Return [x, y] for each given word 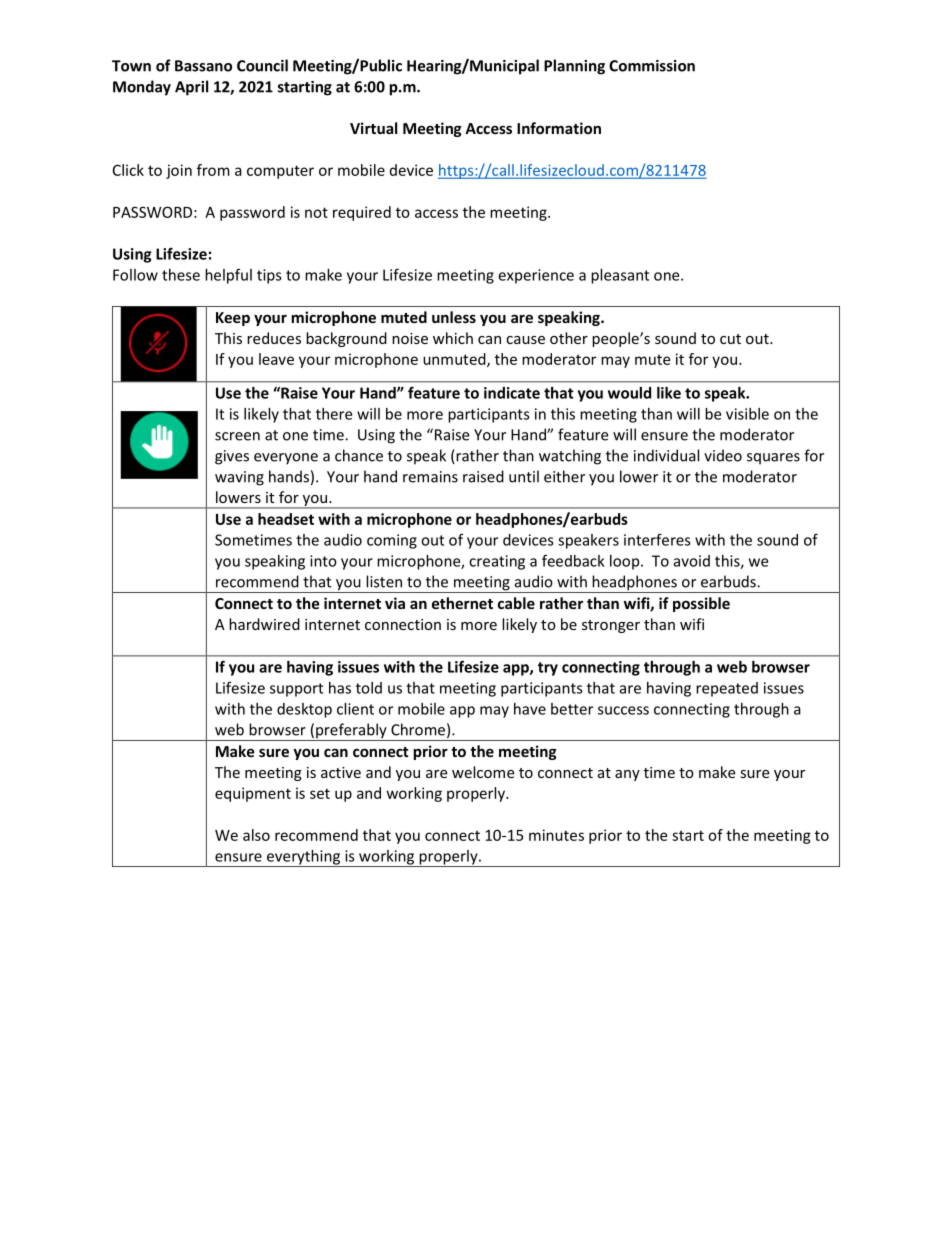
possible [701, 604]
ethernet [462, 603]
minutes [556, 835]
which [453, 338]
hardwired [264, 624]
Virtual [373, 128]
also [256, 835]
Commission [652, 66]
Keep [233, 319]
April [191, 88]
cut [730, 339]
